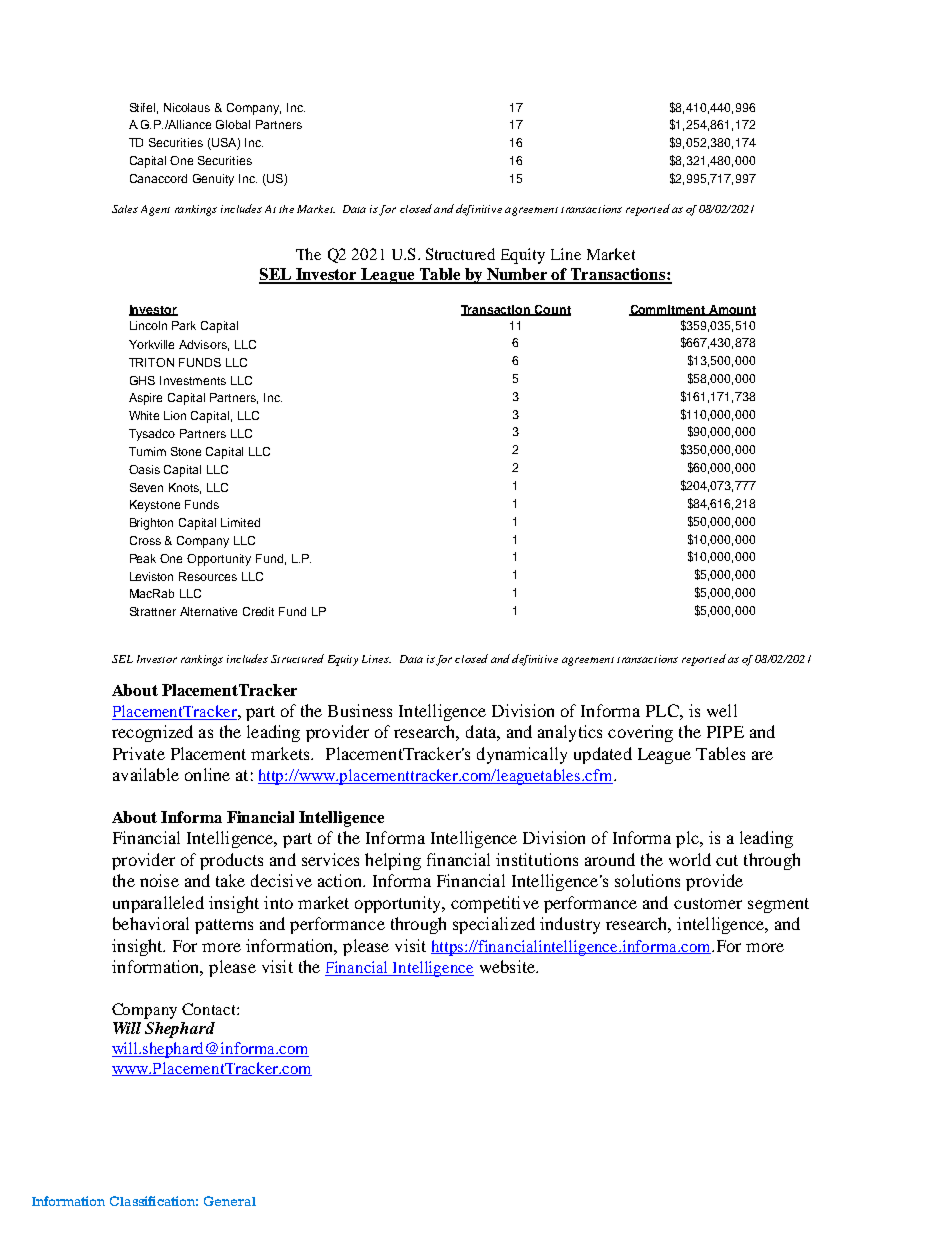 This document has width=952, height=1233. Describe the element at coordinates (258, 611) in the document. I see `Credit` at that location.
